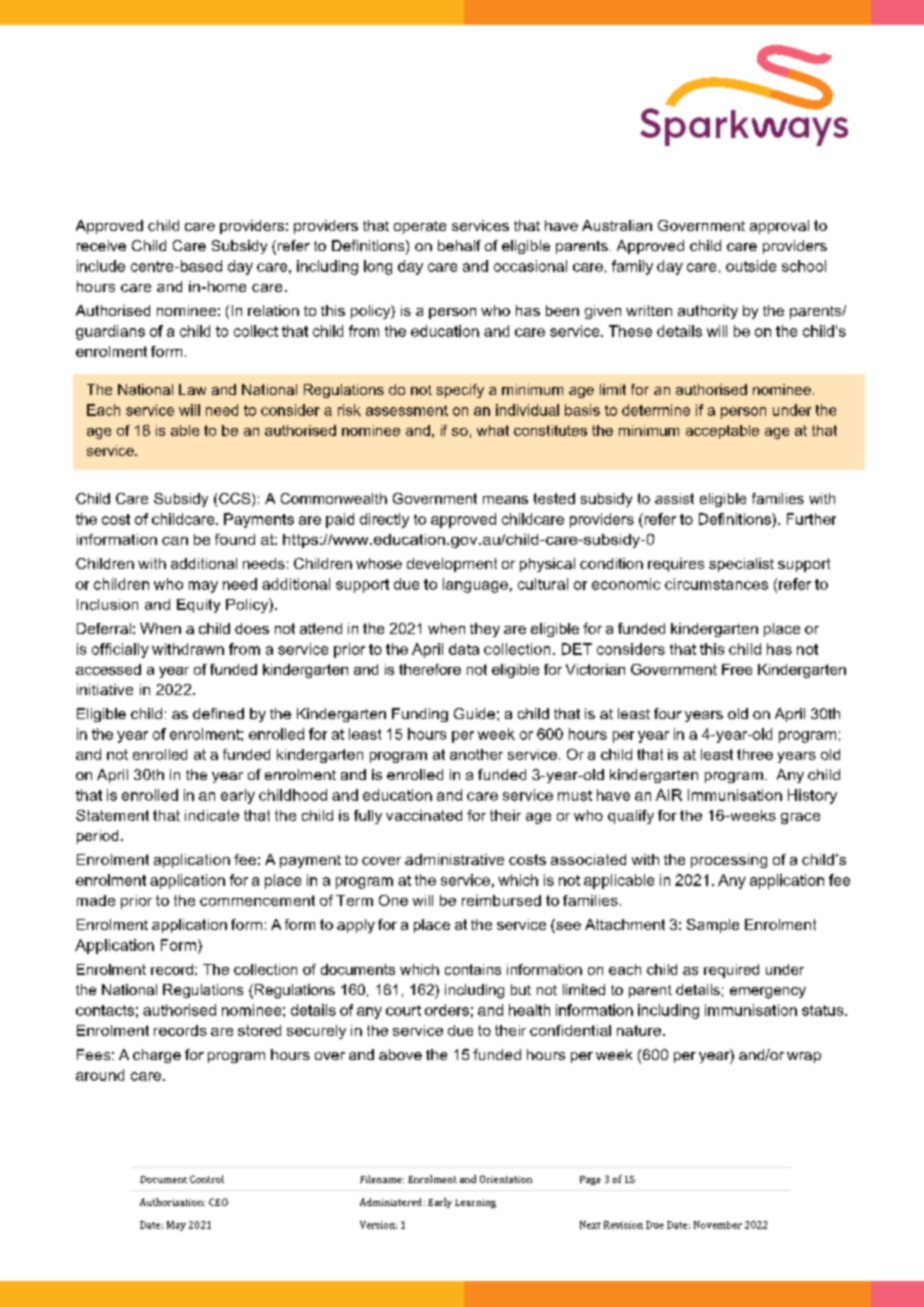 The image size is (924, 1307). What do you see at coordinates (459, 245) in the document?
I see `behalf` at bounding box center [459, 245].
